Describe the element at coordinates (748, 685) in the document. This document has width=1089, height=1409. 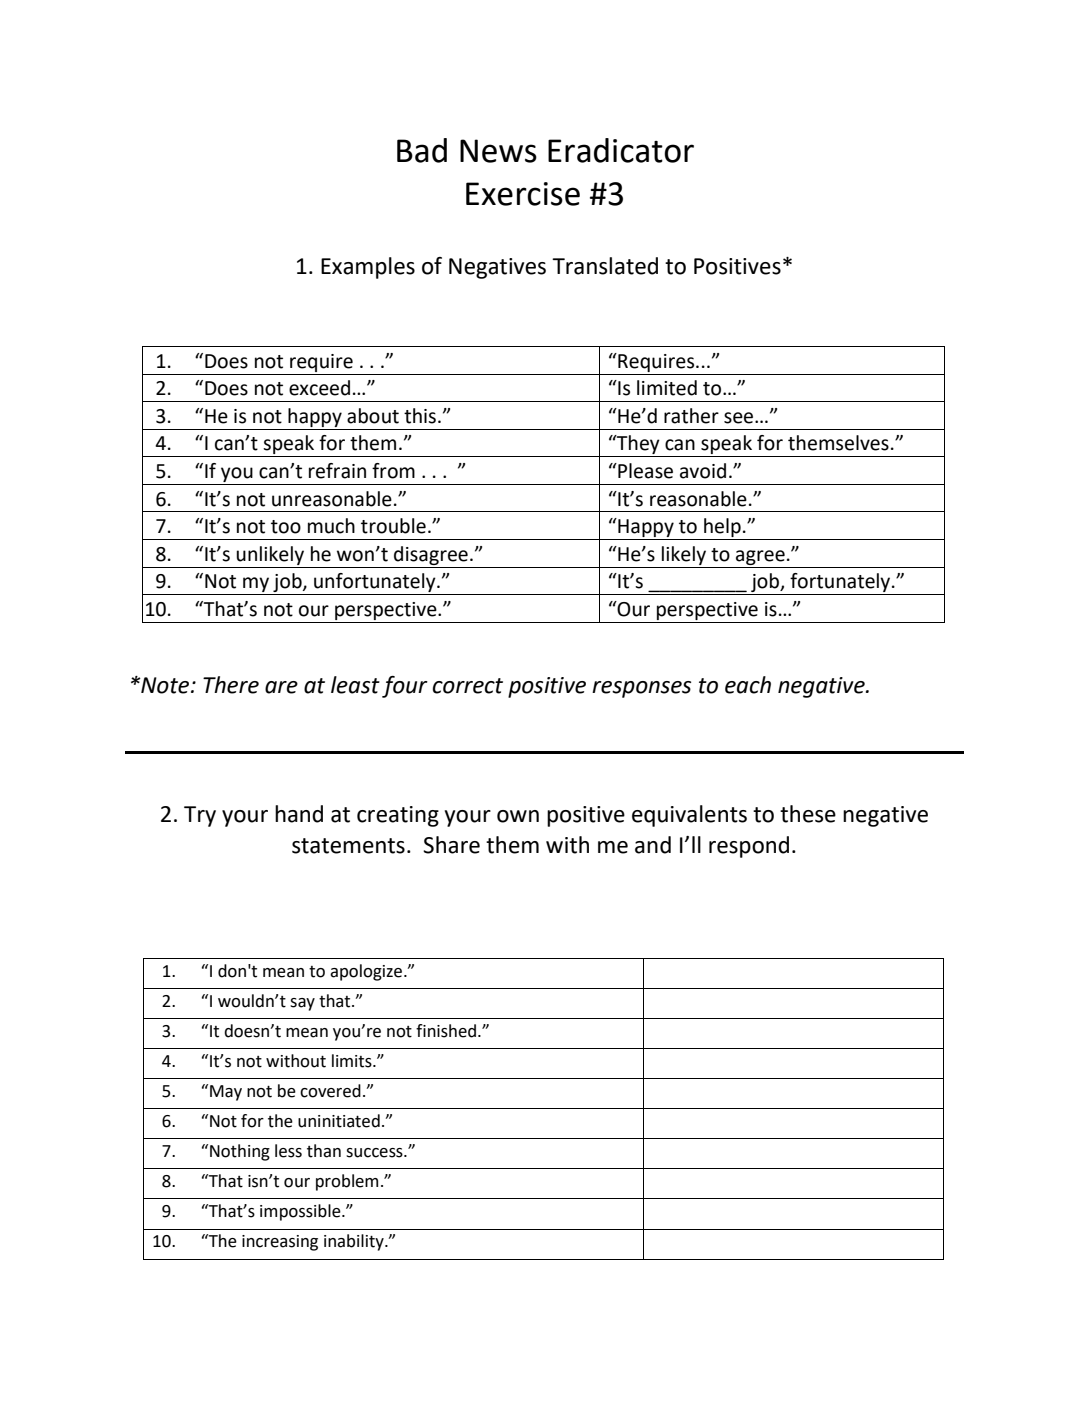
I see `each` at that location.
